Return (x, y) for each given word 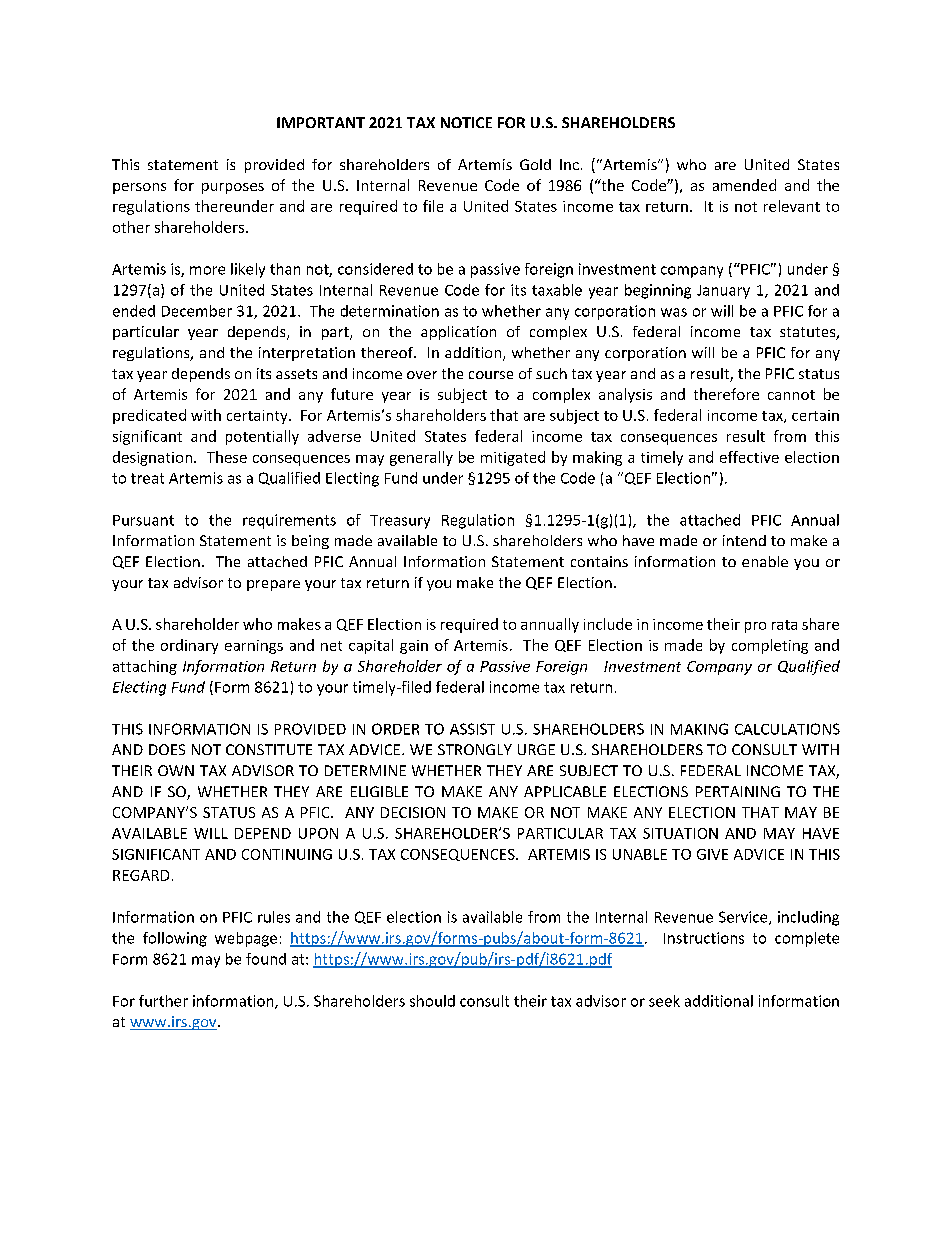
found (266, 959)
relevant (792, 206)
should (432, 1001)
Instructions (704, 938)
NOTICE (466, 122)
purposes (233, 188)
